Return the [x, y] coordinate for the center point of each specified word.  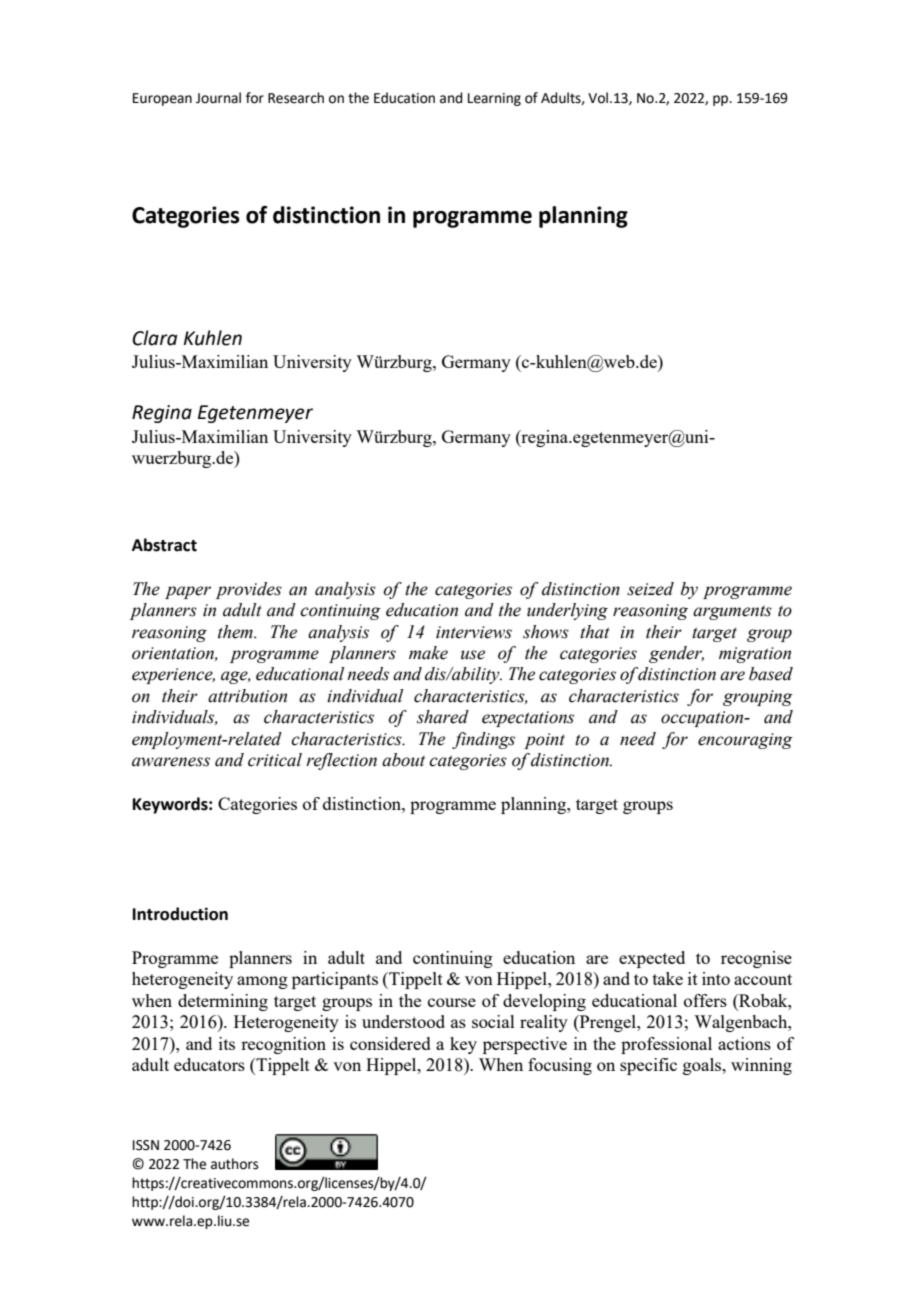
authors [235, 1164]
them [236, 632]
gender [676, 654]
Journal [218, 98]
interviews [474, 632]
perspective [525, 1045]
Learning [494, 99]
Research [296, 98]
